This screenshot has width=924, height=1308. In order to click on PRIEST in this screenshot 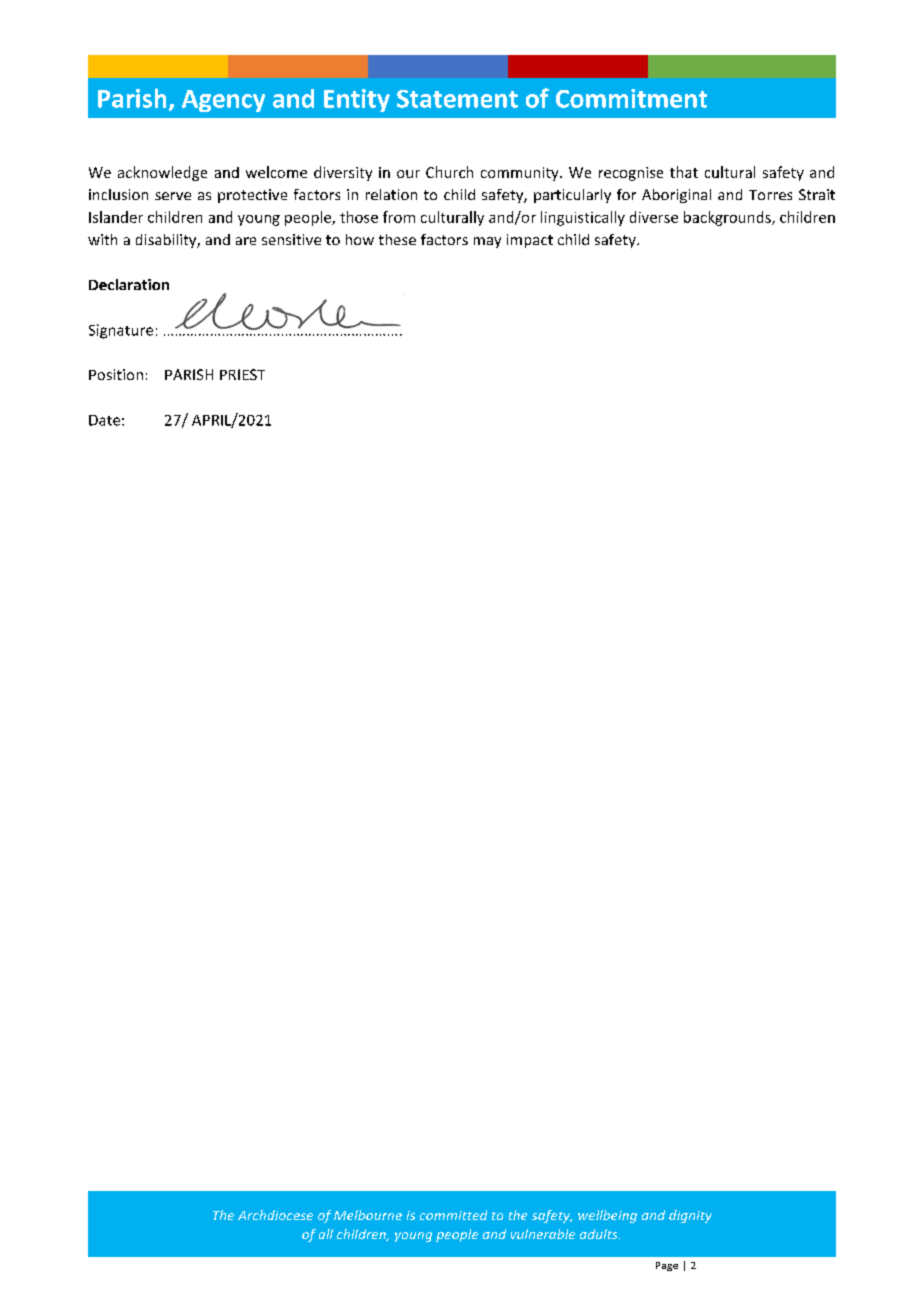, I will do `click(242, 374)`.
